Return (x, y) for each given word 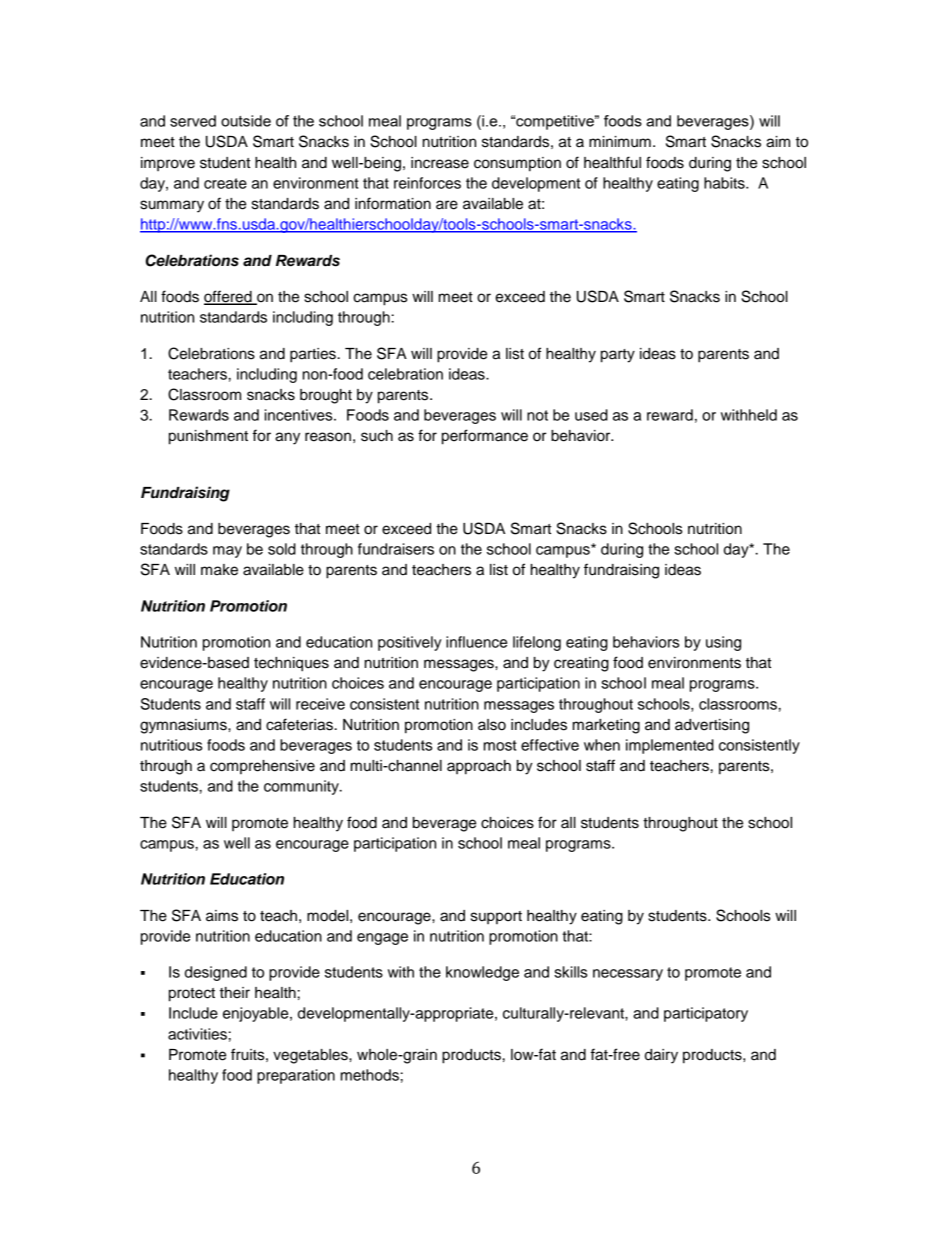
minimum (620, 142)
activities (197, 1034)
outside (246, 121)
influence (476, 642)
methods (370, 1075)
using (723, 643)
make (219, 570)
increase (440, 163)
